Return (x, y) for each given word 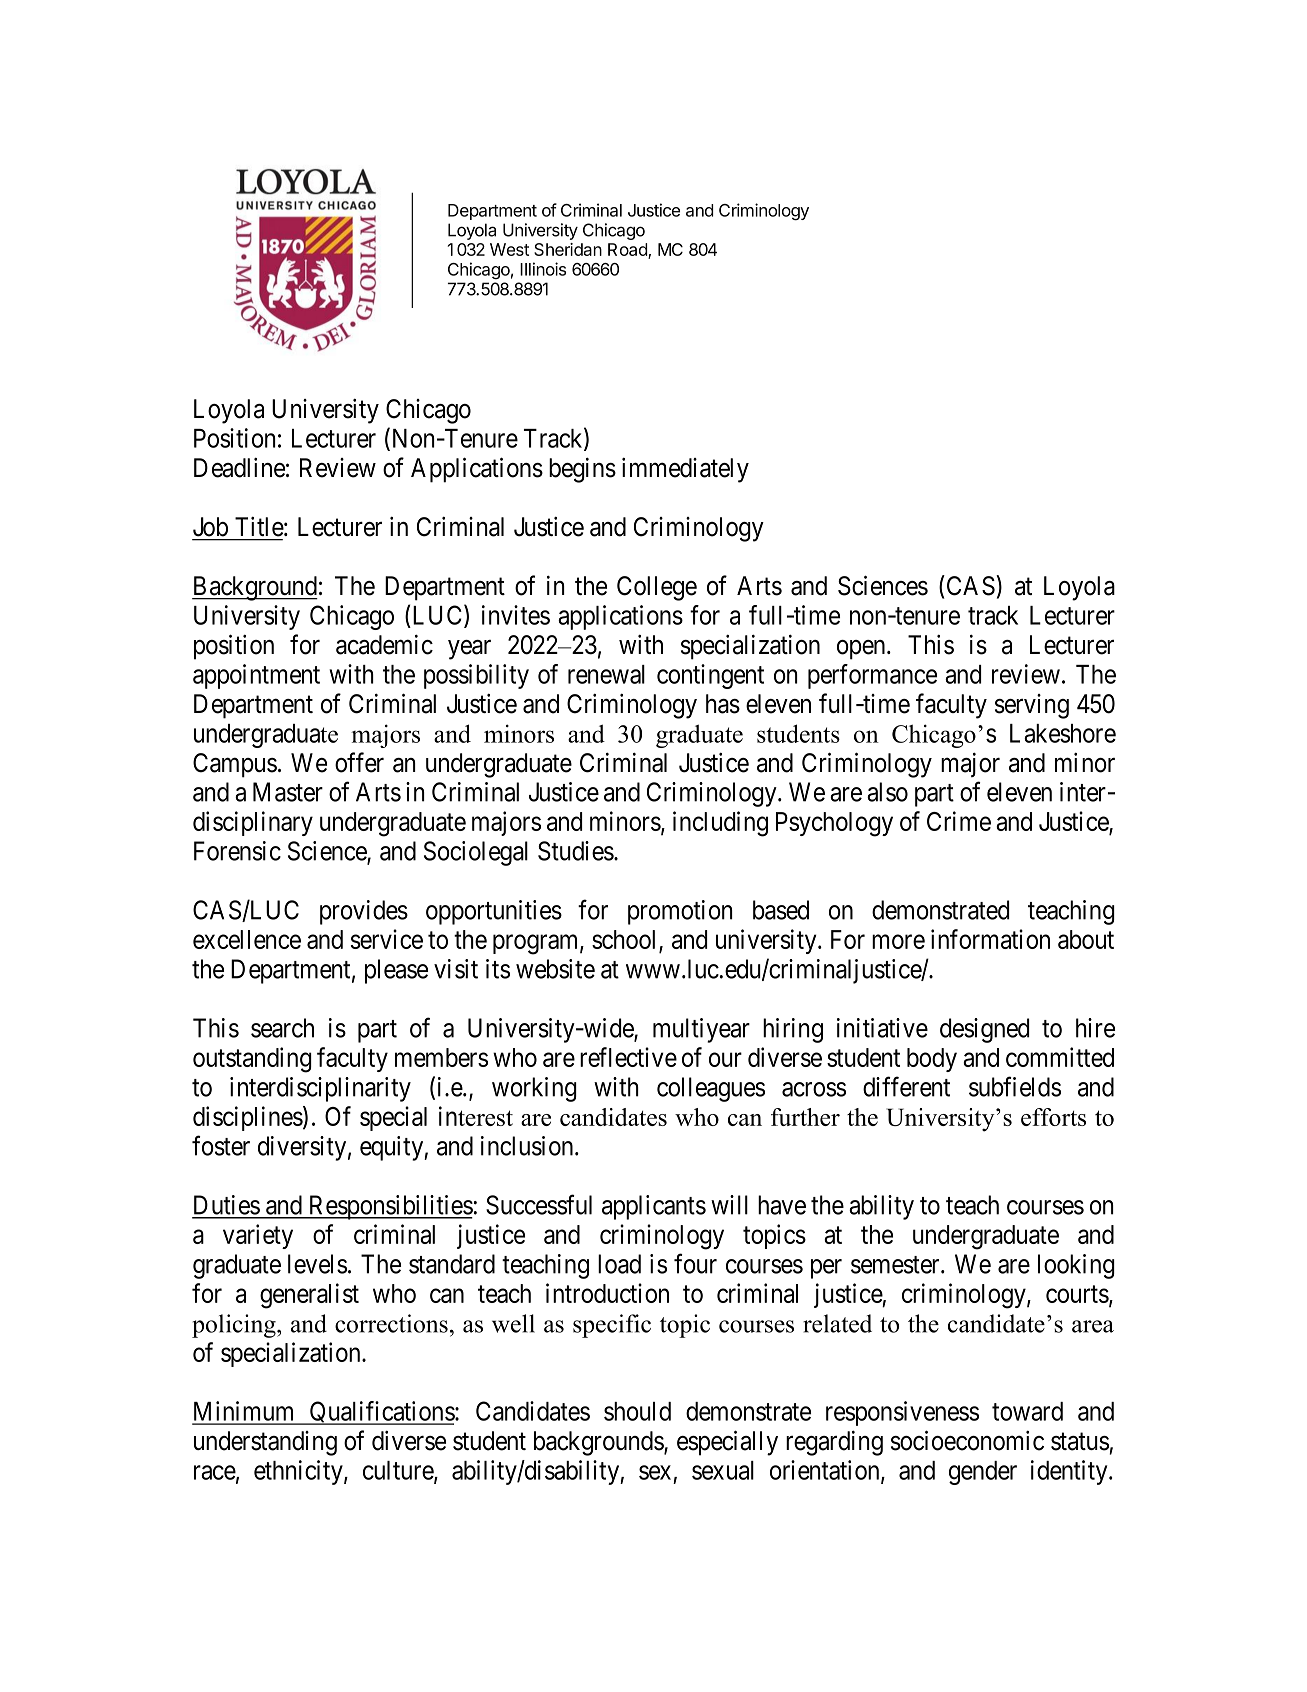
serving (1032, 706)
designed (984, 1030)
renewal (606, 674)
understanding (265, 1443)
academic (384, 645)
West (509, 249)
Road (628, 251)
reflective (628, 1057)
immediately (685, 470)
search (282, 1028)
